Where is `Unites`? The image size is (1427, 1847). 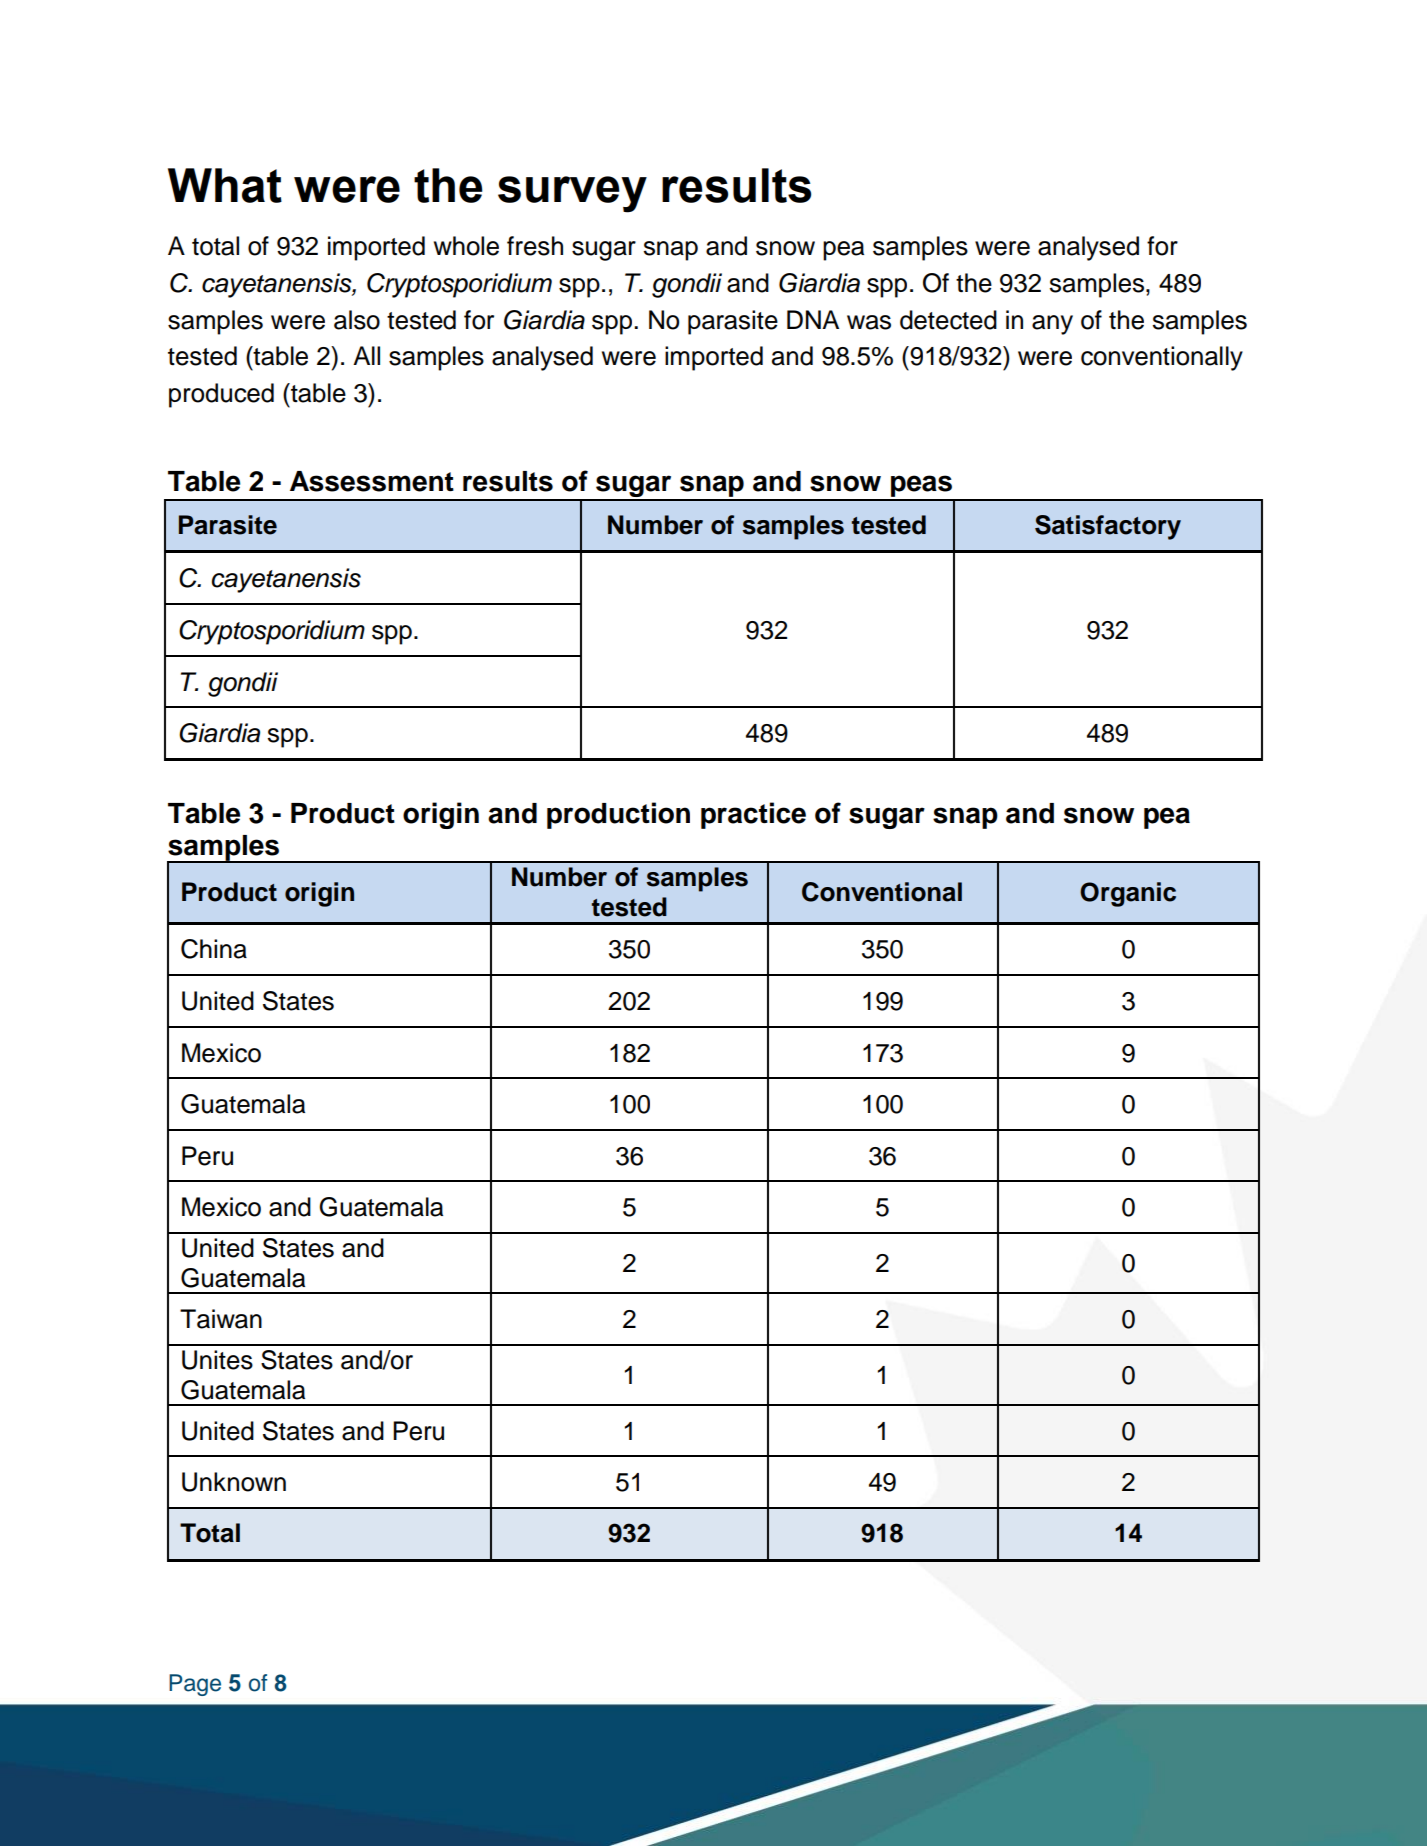 Unites is located at coordinates (217, 1360).
